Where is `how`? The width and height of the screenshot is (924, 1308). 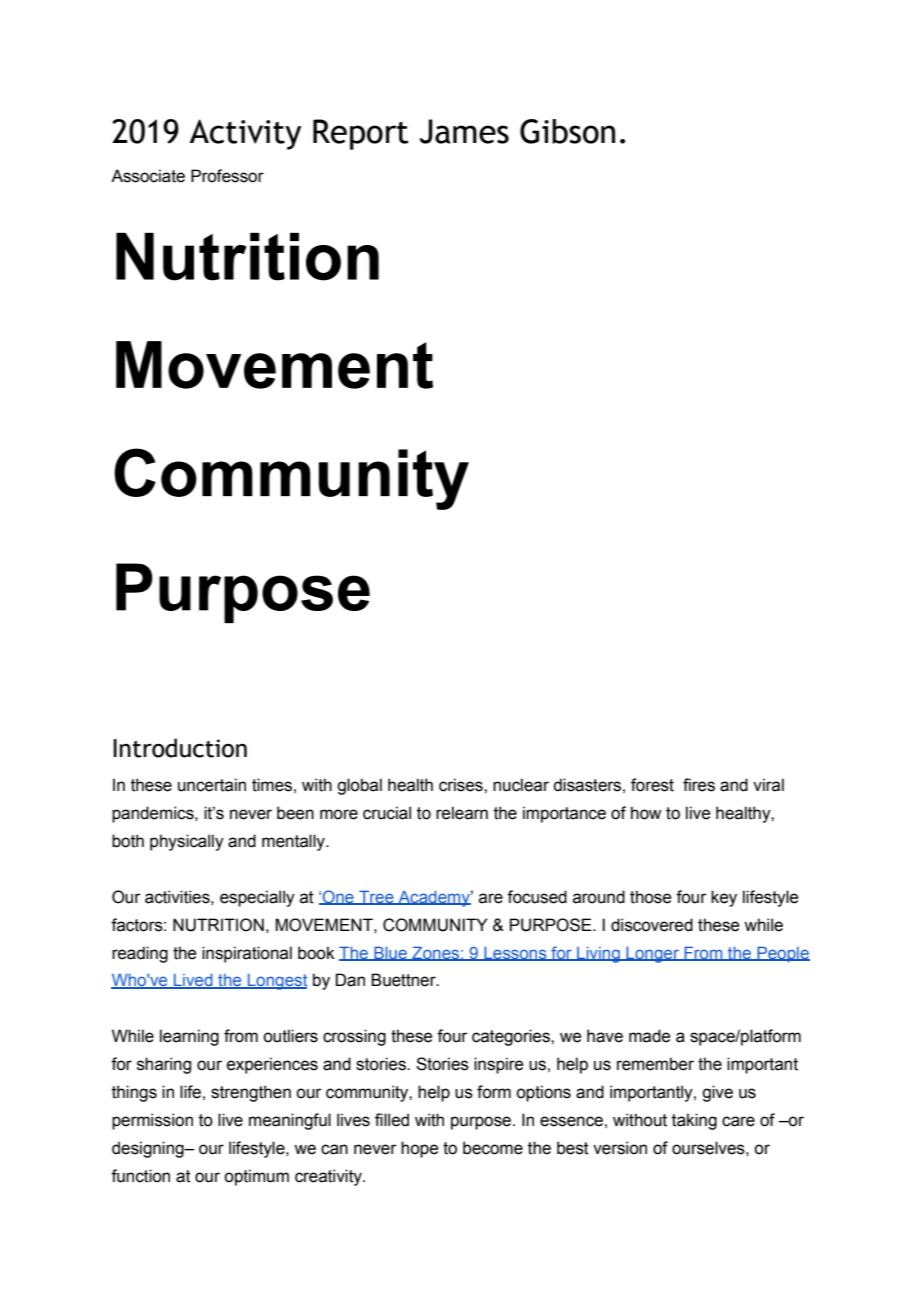 how is located at coordinates (646, 813).
